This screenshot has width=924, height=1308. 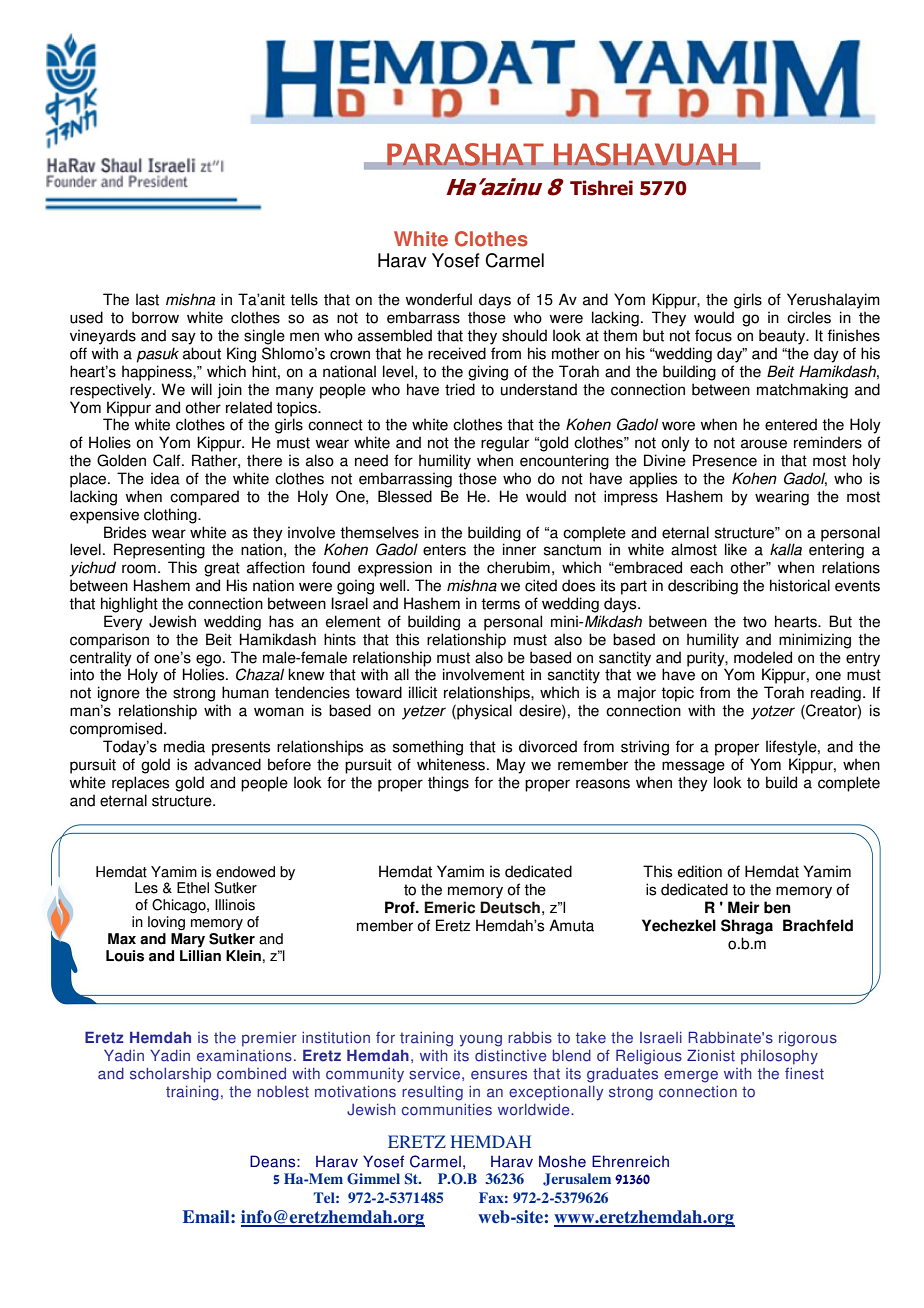 I want to click on Deans, so click(x=274, y=1161).
